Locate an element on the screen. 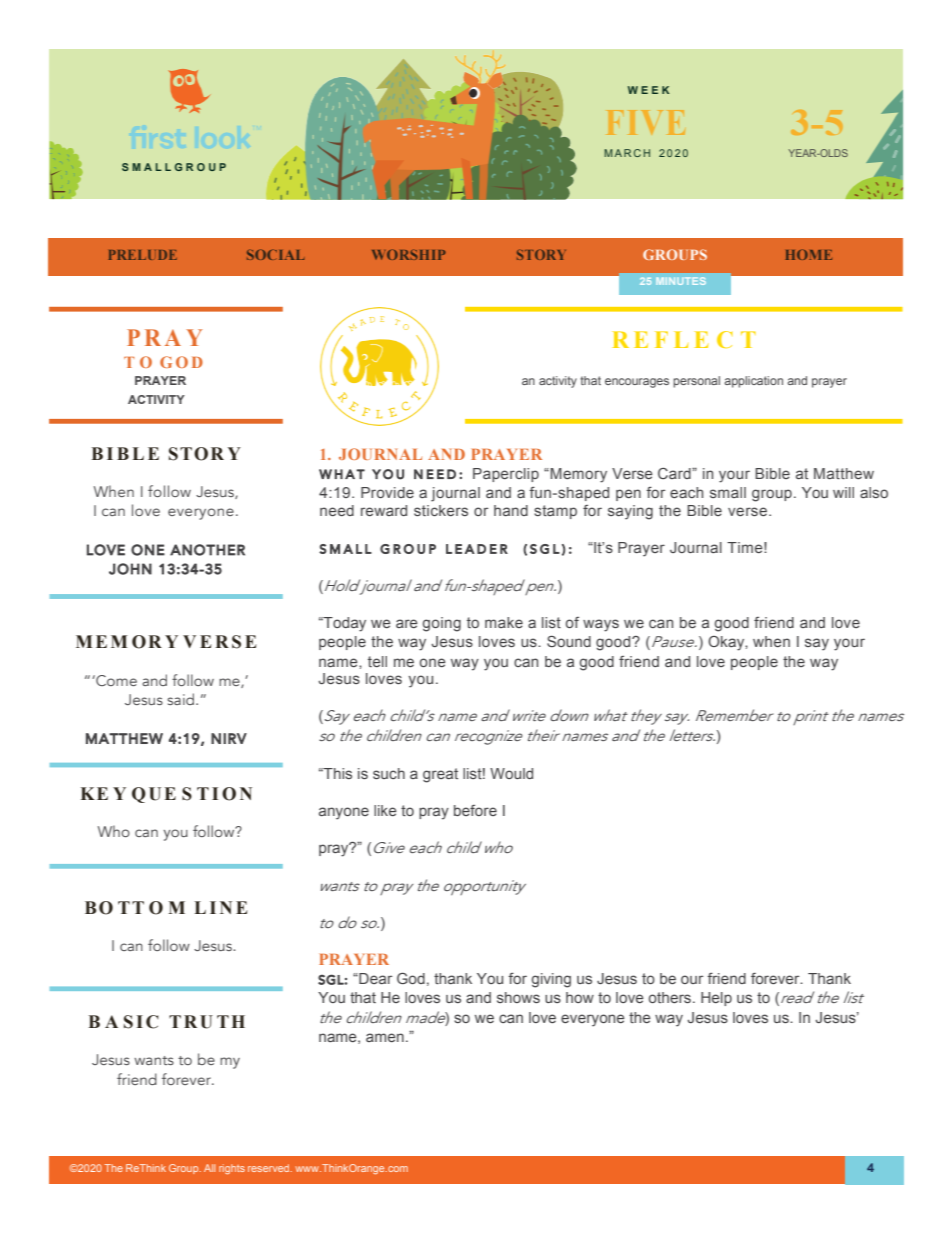  read is located at coordinates (797, 997).
